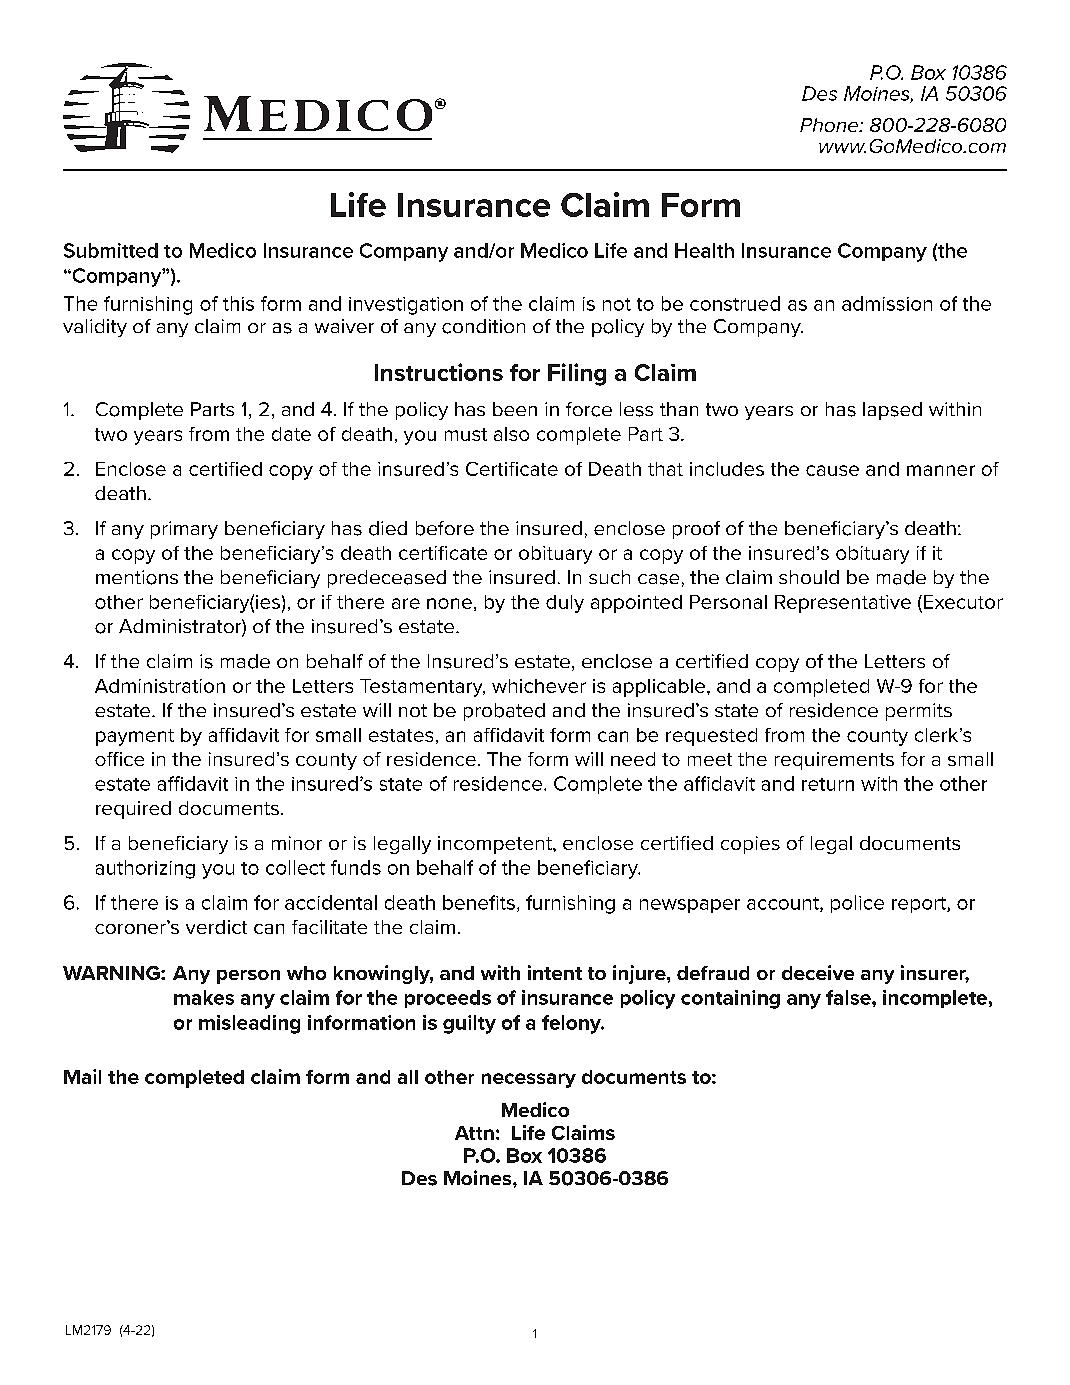  I want to click on Phone, so click(830, 125).
